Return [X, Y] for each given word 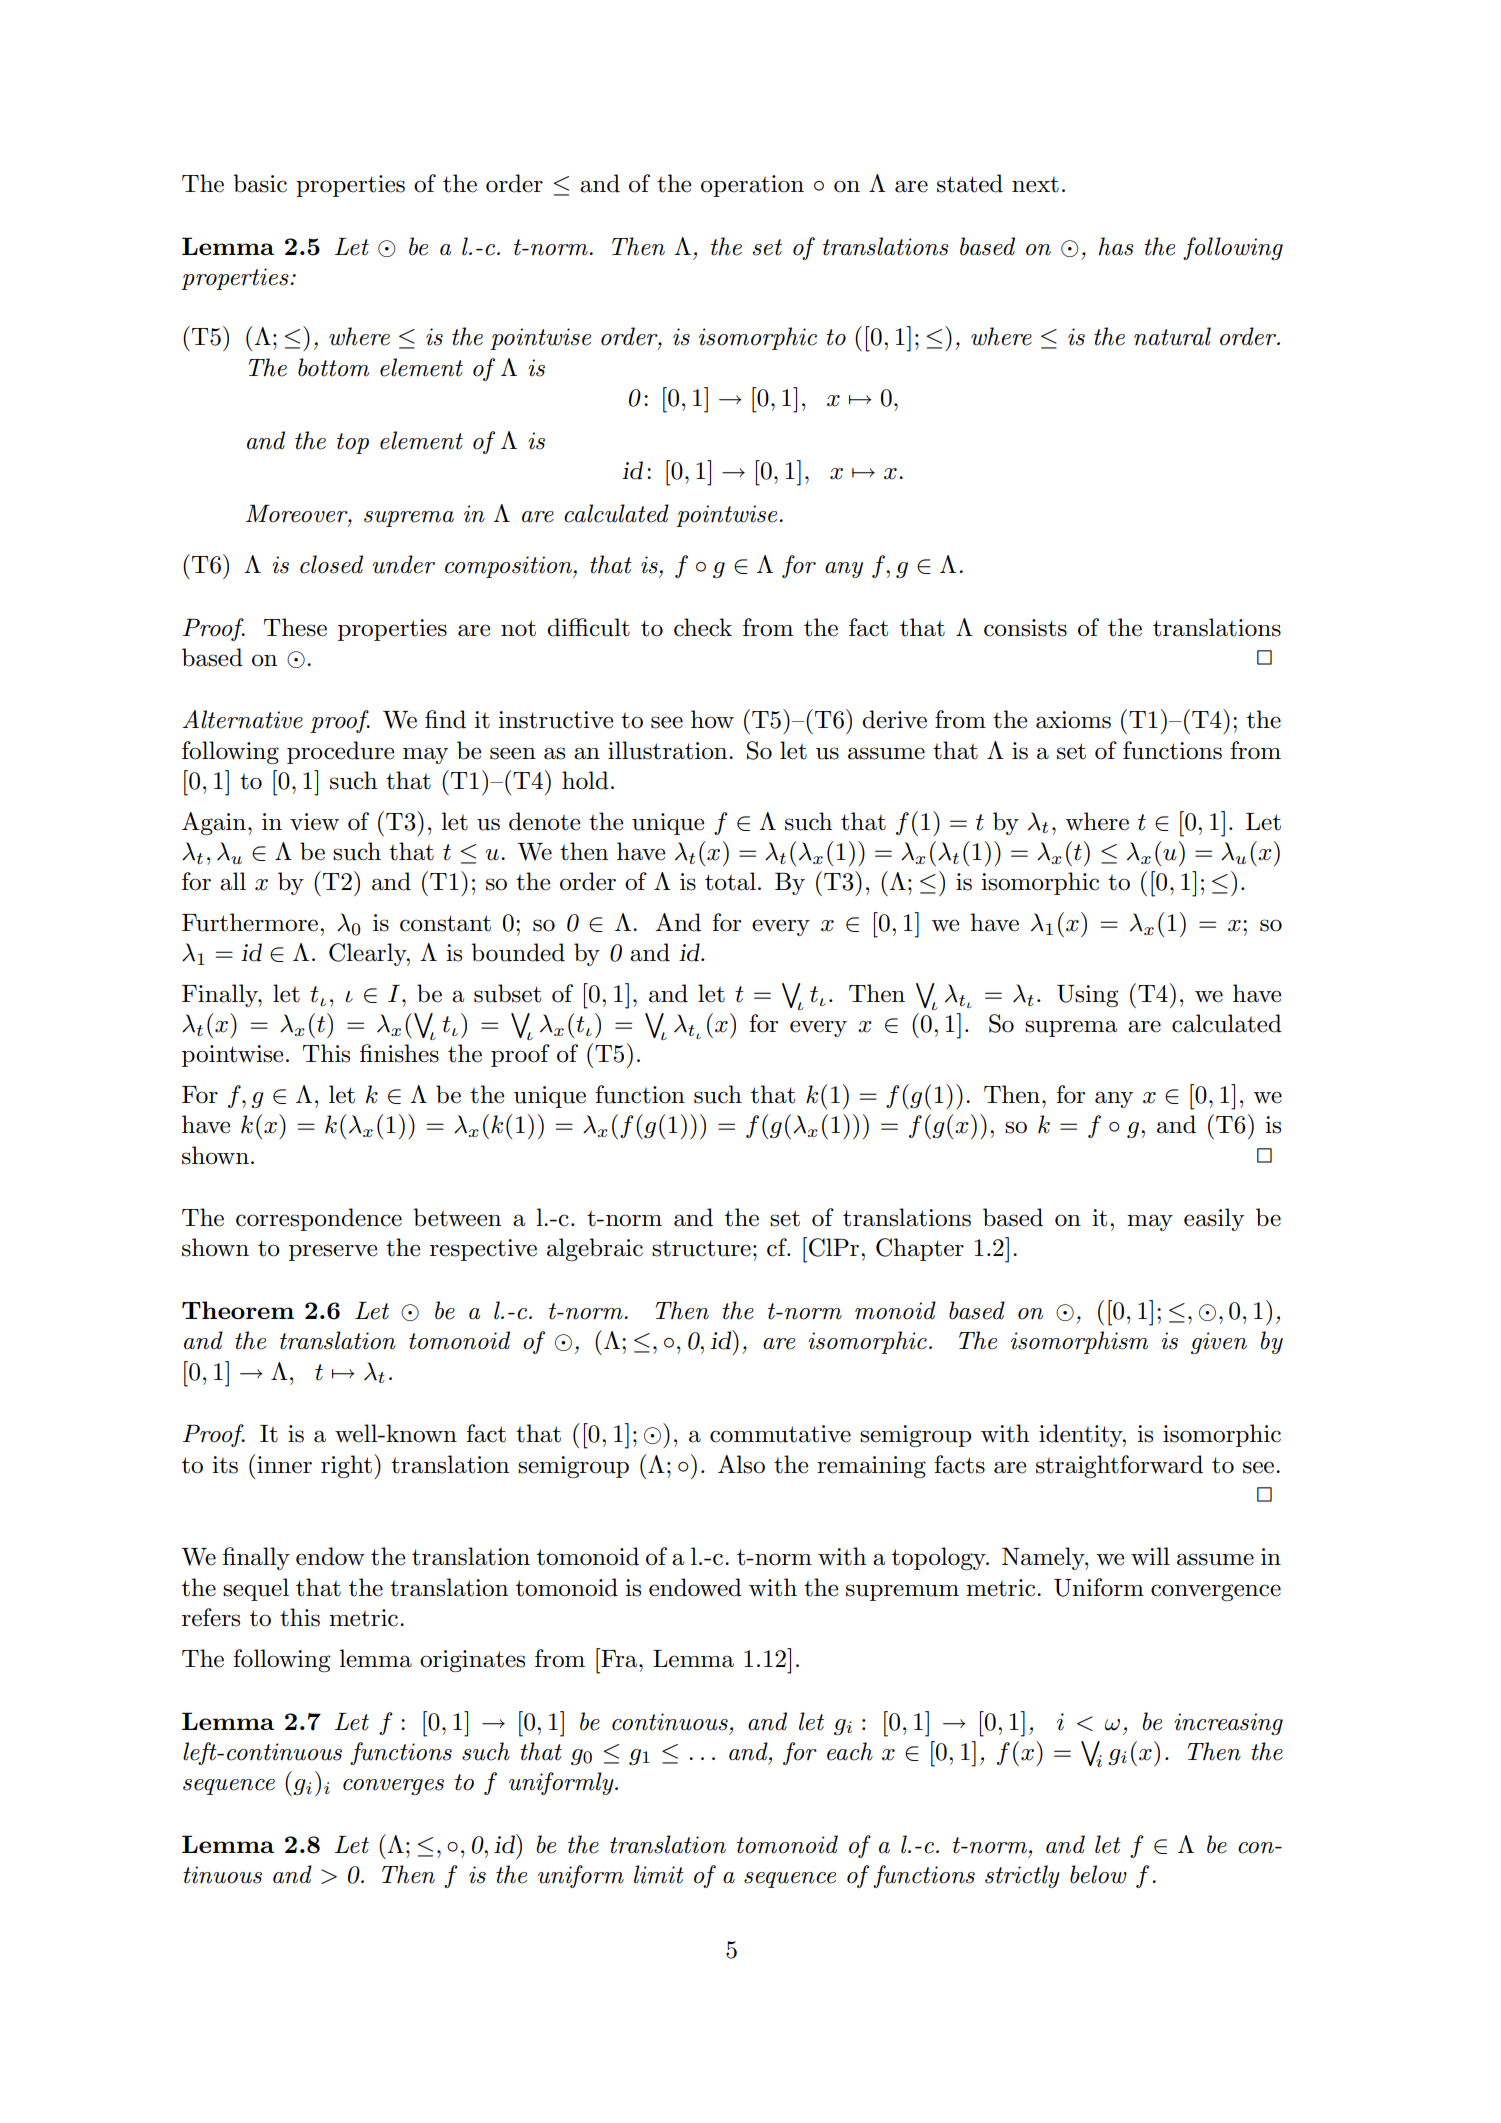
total [730, 881]
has [1116, 246]
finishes [399, 1053]
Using [1088, 996]
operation [752, 186]
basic [260, 183]
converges [393, 1787]
